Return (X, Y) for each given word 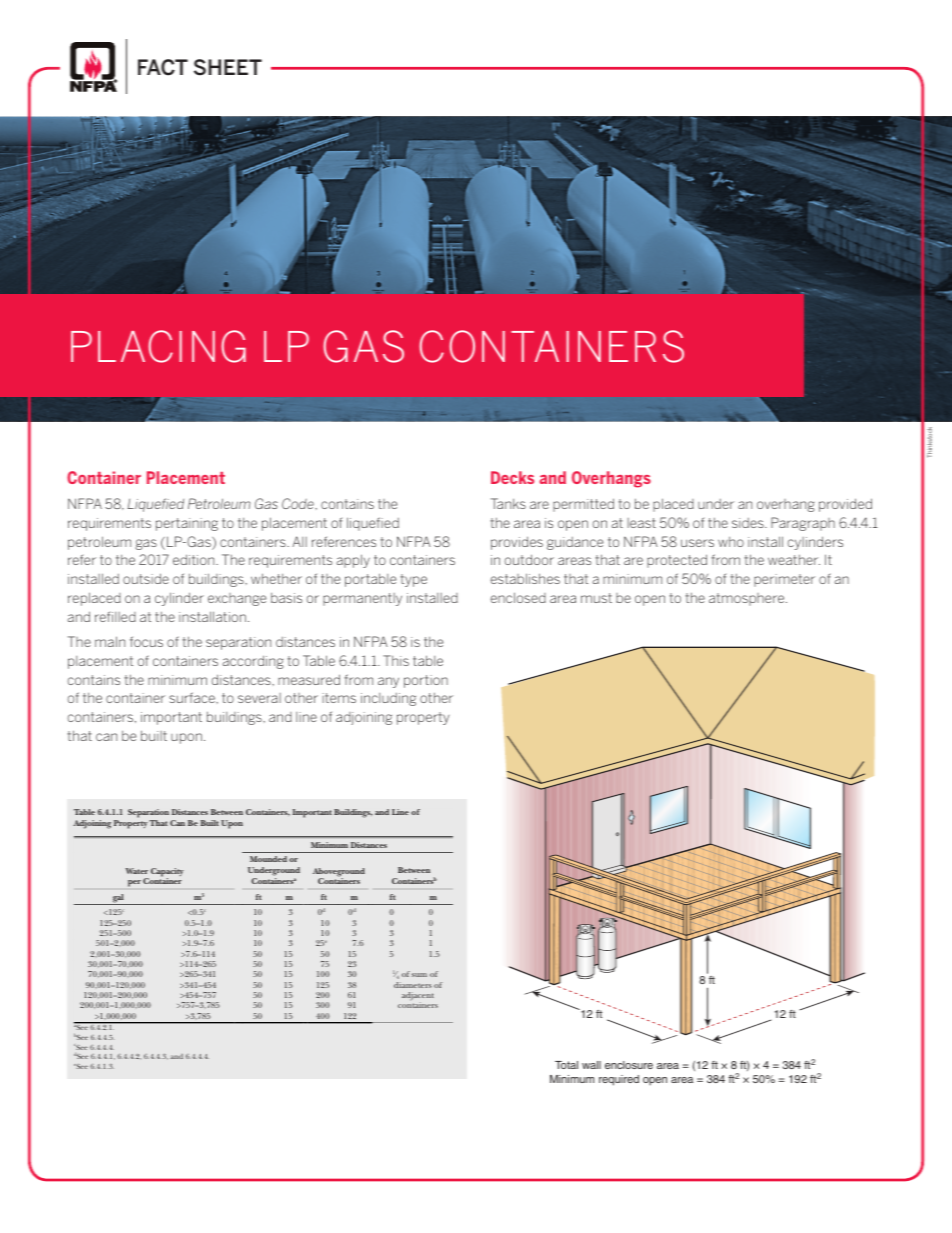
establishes (525, 578)
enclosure (629, 1065)
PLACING (158, 346)
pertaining (187, 524)
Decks (512, 477)
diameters (412, 985)
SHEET (228, 67)
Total (566, 1065)
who (731, 542)
